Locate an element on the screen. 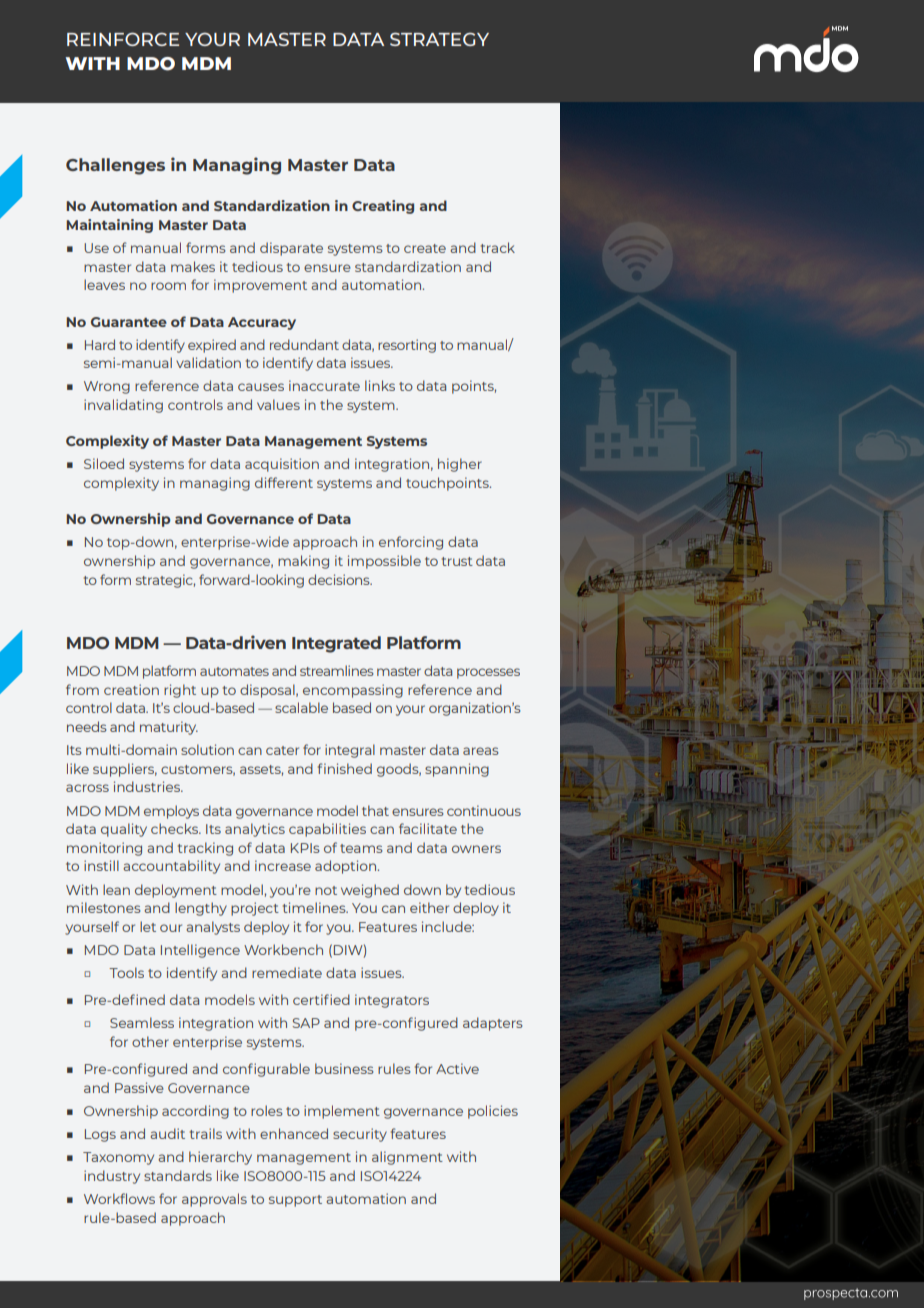 This screenshot has width=924, height=1308. trust is located at coordinates (457, 561).
